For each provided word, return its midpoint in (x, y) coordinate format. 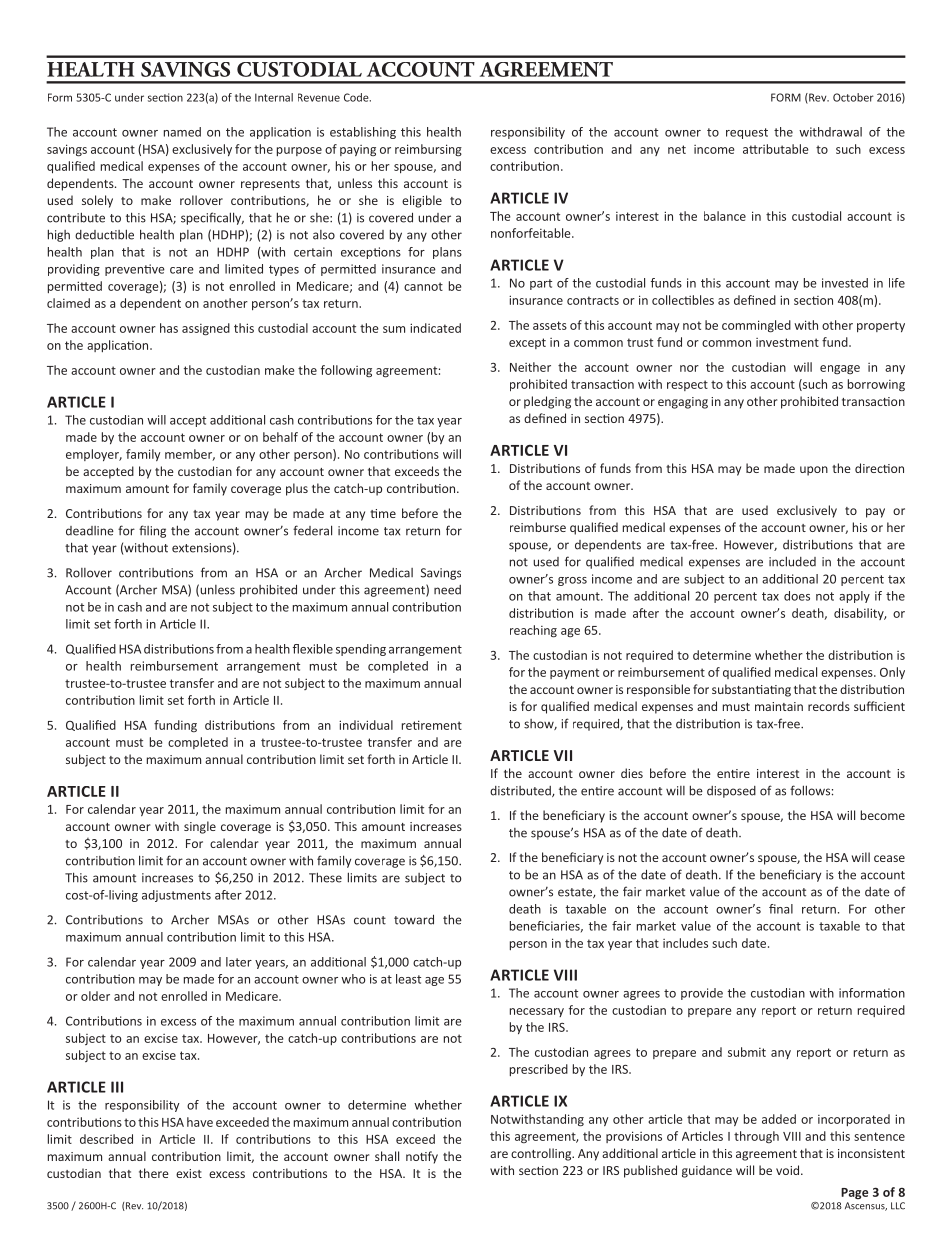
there (154, 1173)
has (169, 328)
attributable (776, 149)
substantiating (751, 690)
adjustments (176, 896)
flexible (313, 649)
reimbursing (428, 150)
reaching (533, 631)
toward (414, 919)
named (182, 132)
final (781, 909)
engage (840, 369)
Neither (530, 367)
